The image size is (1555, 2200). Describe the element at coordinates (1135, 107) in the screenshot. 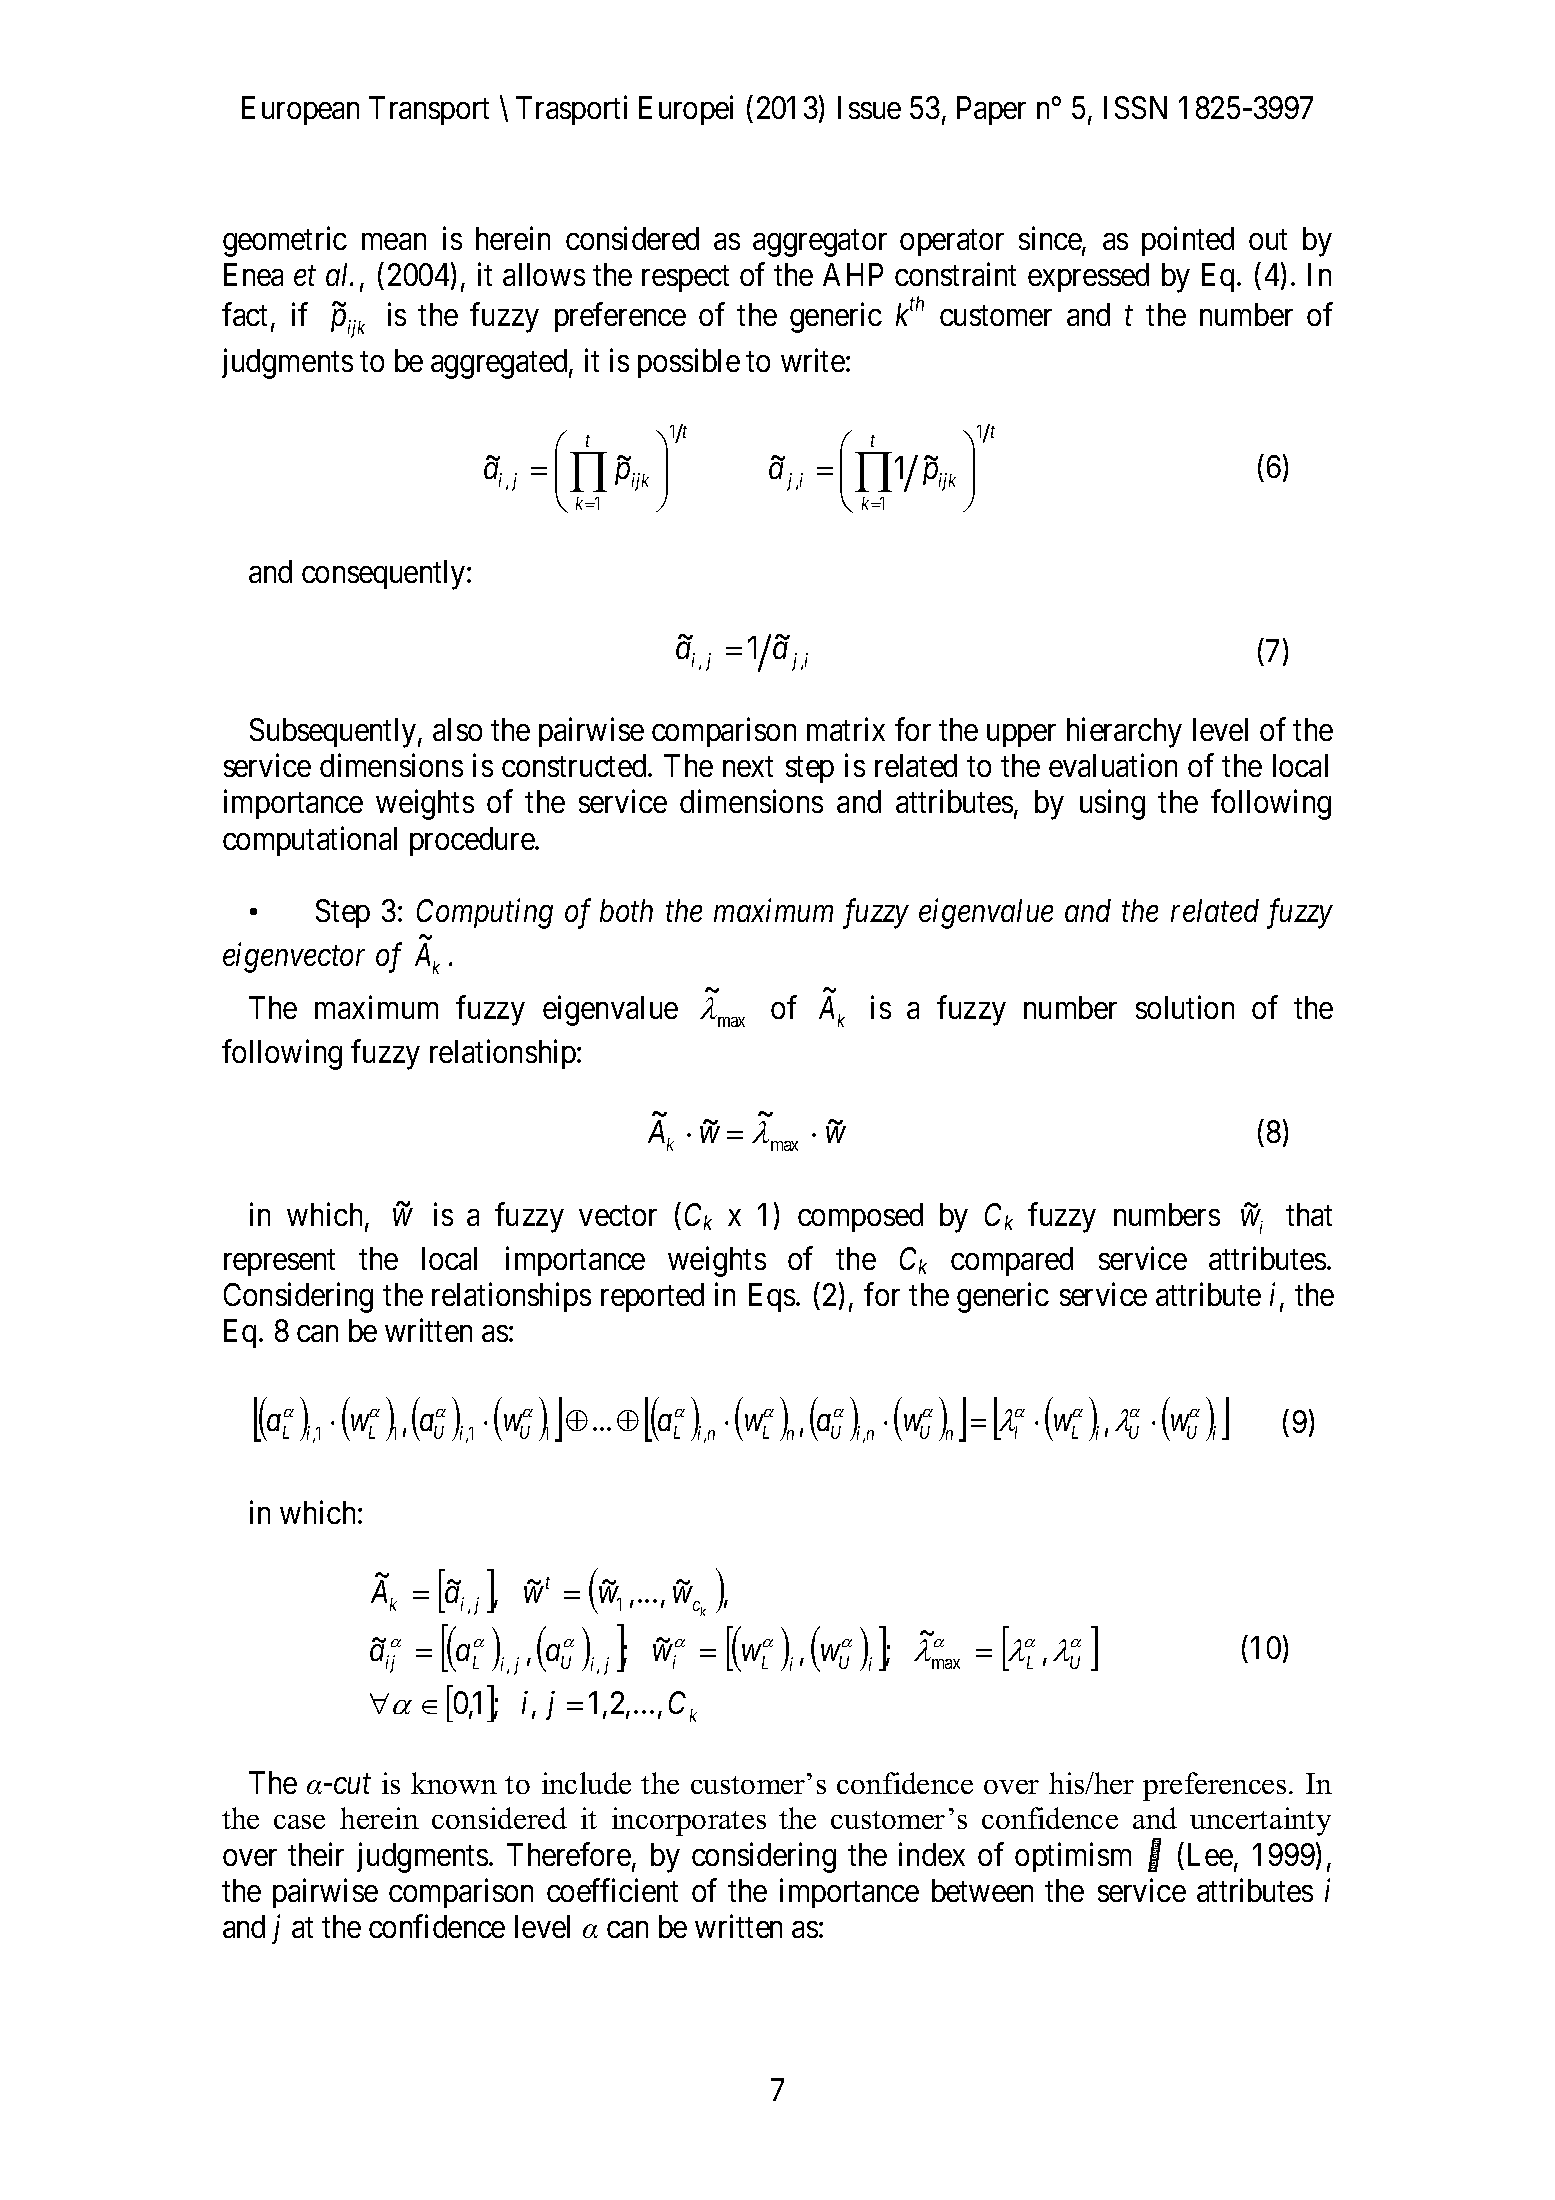

I see `ISSN` at that location.
